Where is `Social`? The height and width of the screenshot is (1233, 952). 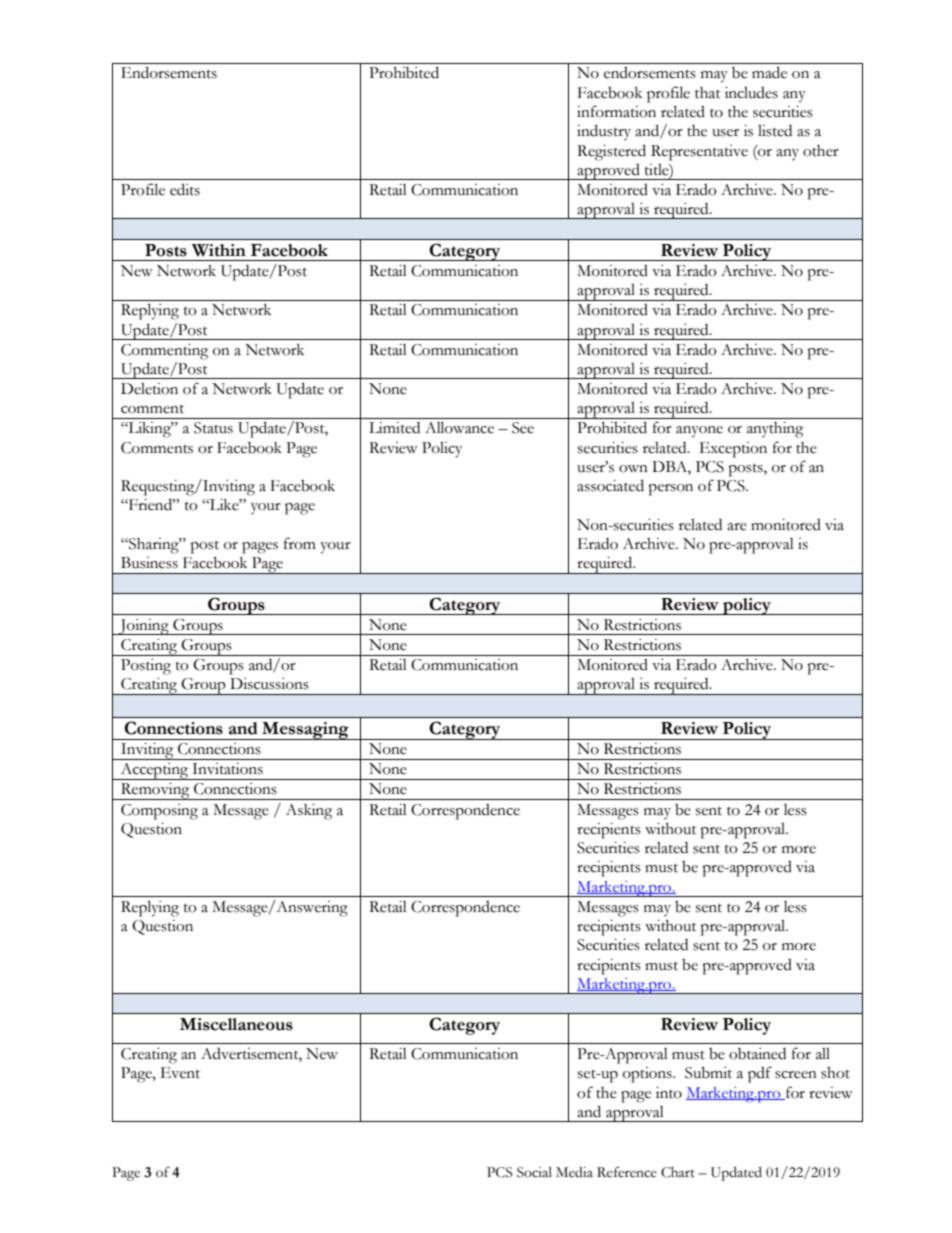
Social is located at coordinates (534, 1172).
